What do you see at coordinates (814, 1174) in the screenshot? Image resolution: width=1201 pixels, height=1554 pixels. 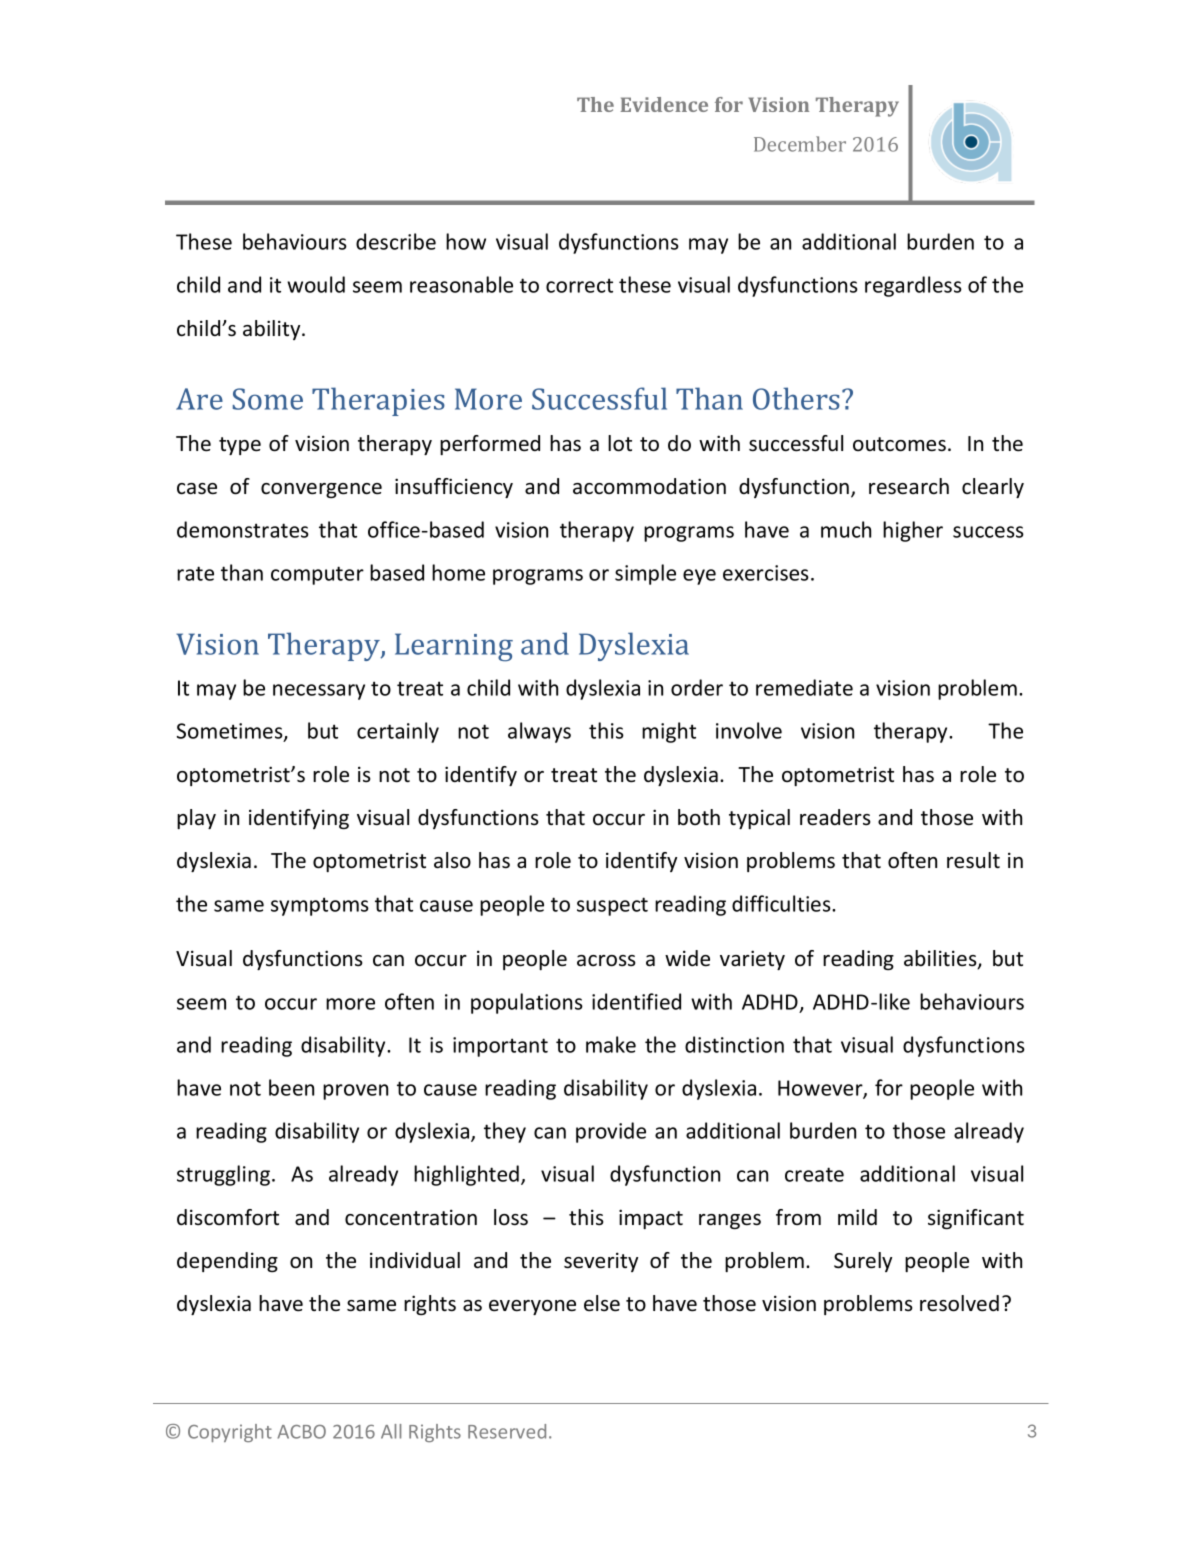 I see `create` at bounding box center [814, 1174].
